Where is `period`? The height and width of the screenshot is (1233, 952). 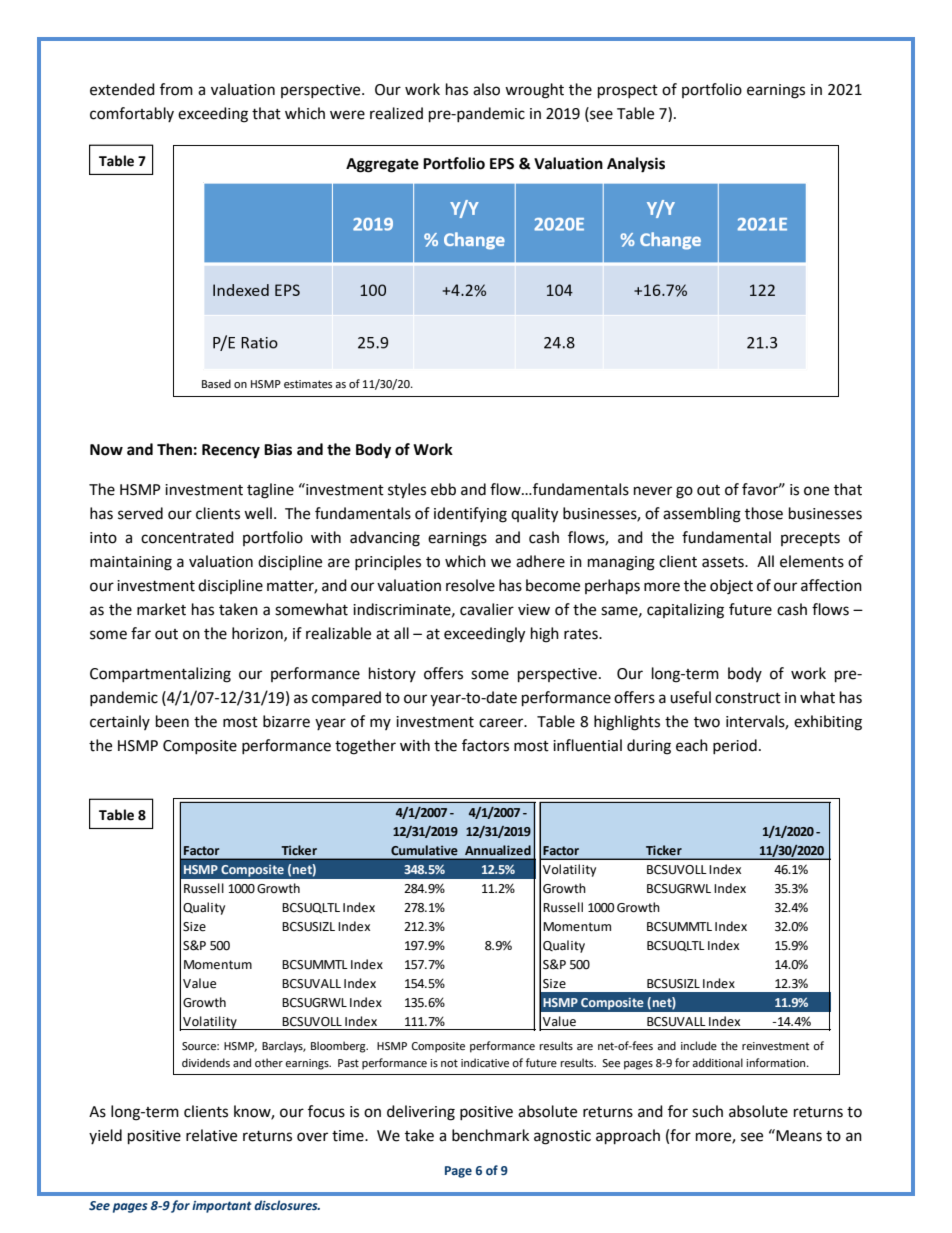
period is located at coordinates (735, 746).
